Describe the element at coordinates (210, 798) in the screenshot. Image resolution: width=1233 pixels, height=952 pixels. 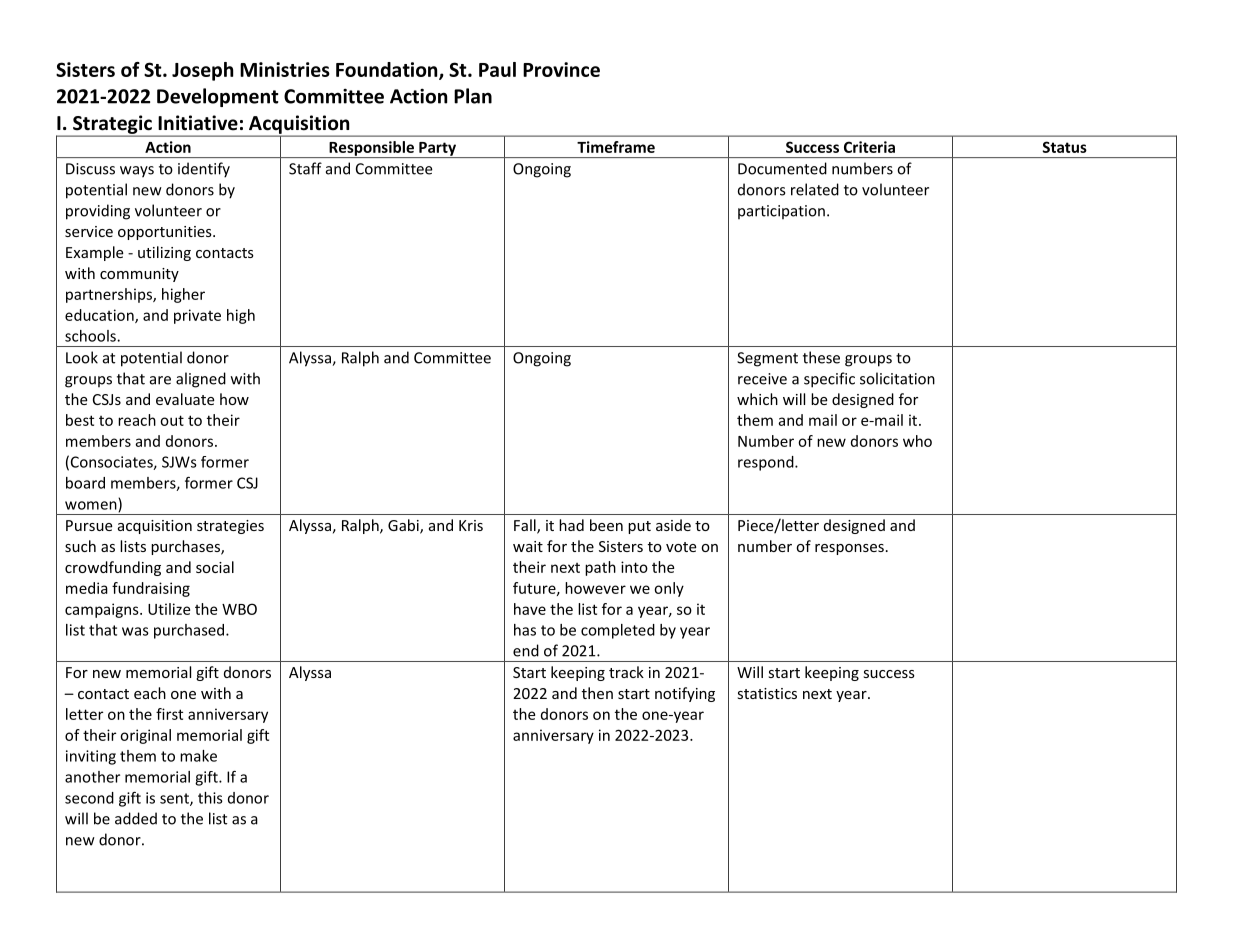
I see `this` at that location.
